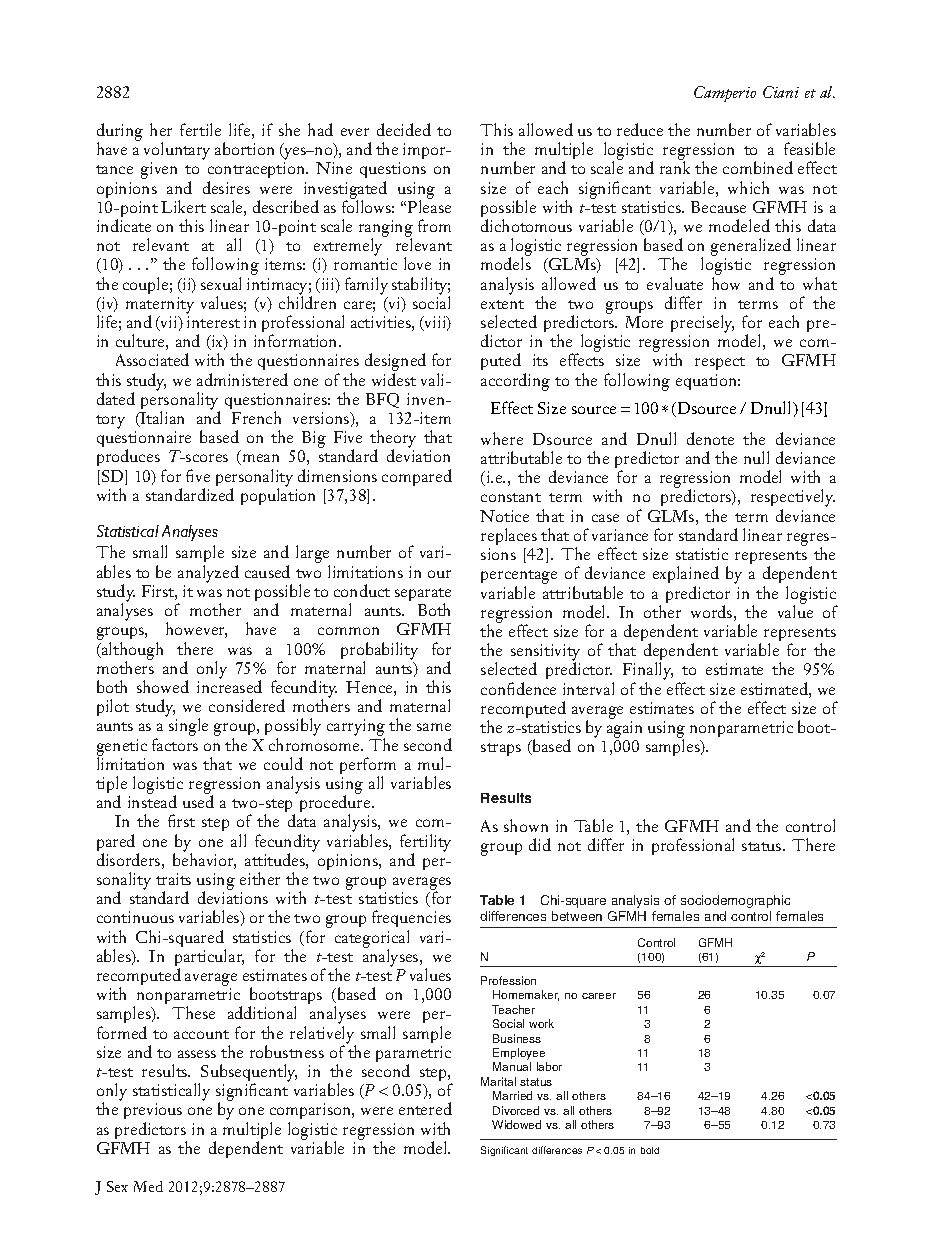 The width and height of the screenshot is (952, 1256). I want to click on voluntary, so click(177, 152).
